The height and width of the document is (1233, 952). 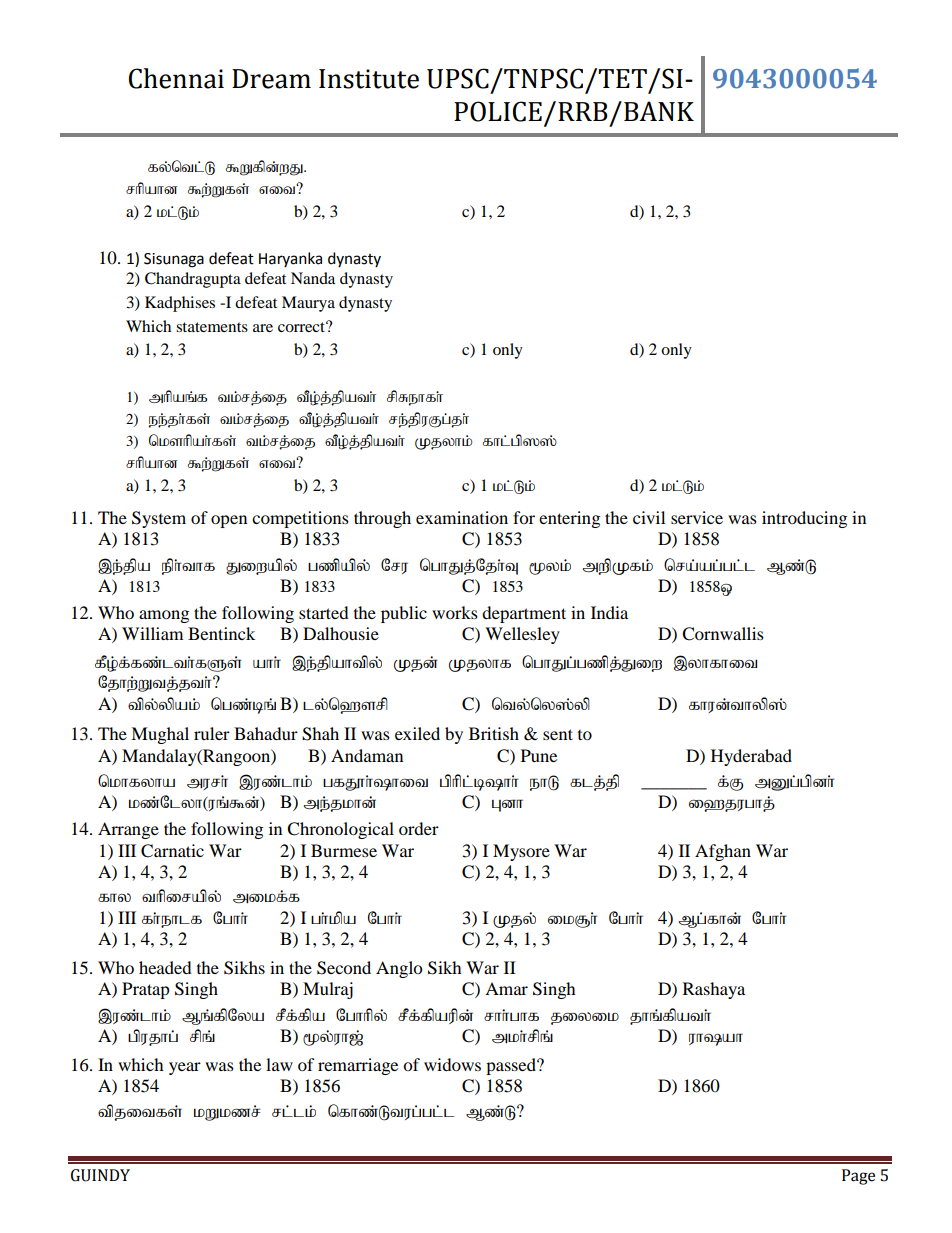 What do you see at coordinates (176, 78) in the document?
I see `Chennai` at bounding box center [176, 78].
